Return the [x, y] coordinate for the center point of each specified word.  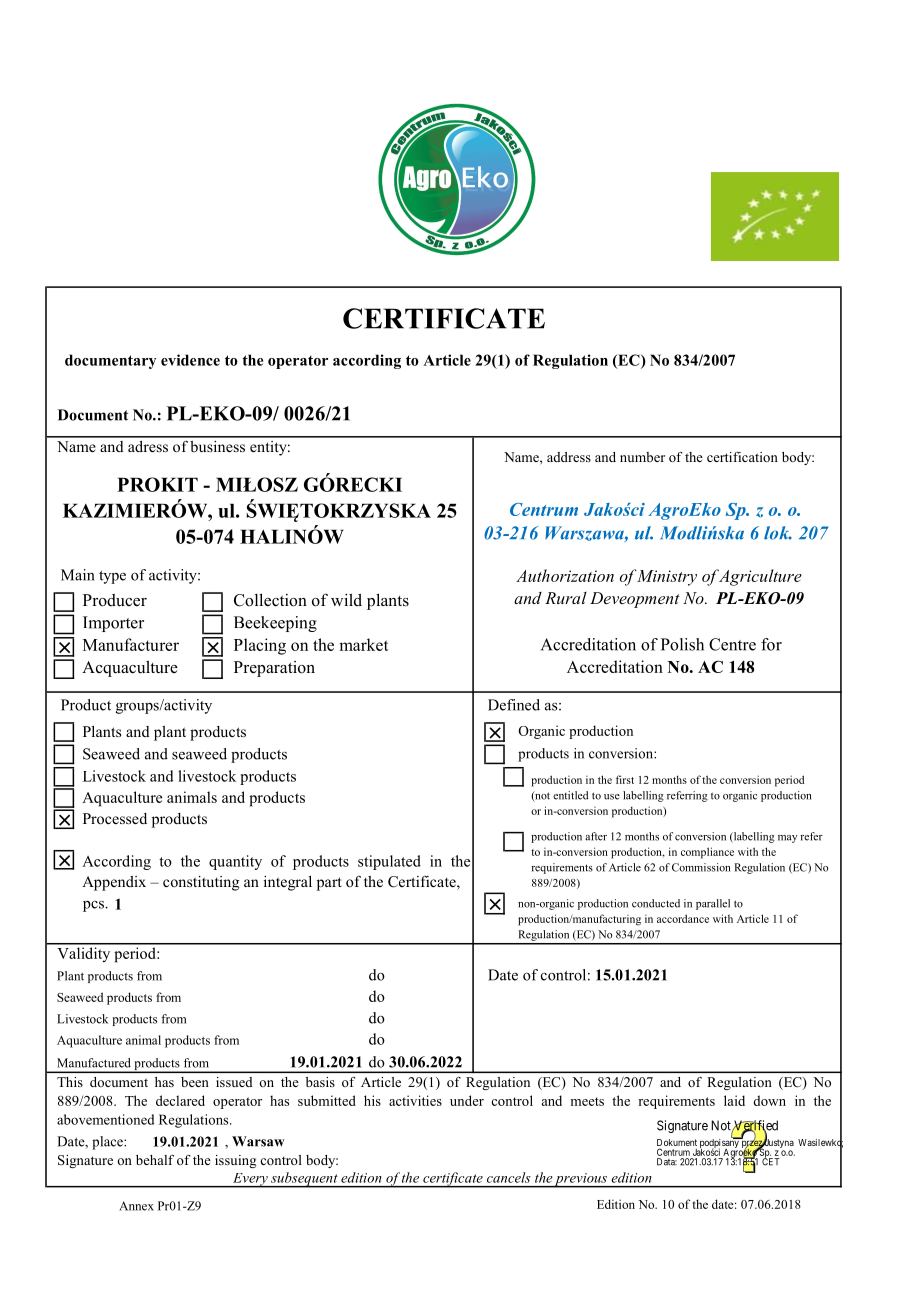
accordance [683, 918]
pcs [94, 906]
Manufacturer [131, 644]
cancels [508, 1177]
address [569, 457]
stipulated [389, 862]
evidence [190, 360]
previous [581, 1180]
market [363, 644]
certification [742, 457]
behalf [155, 1160]
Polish [682, 644]
